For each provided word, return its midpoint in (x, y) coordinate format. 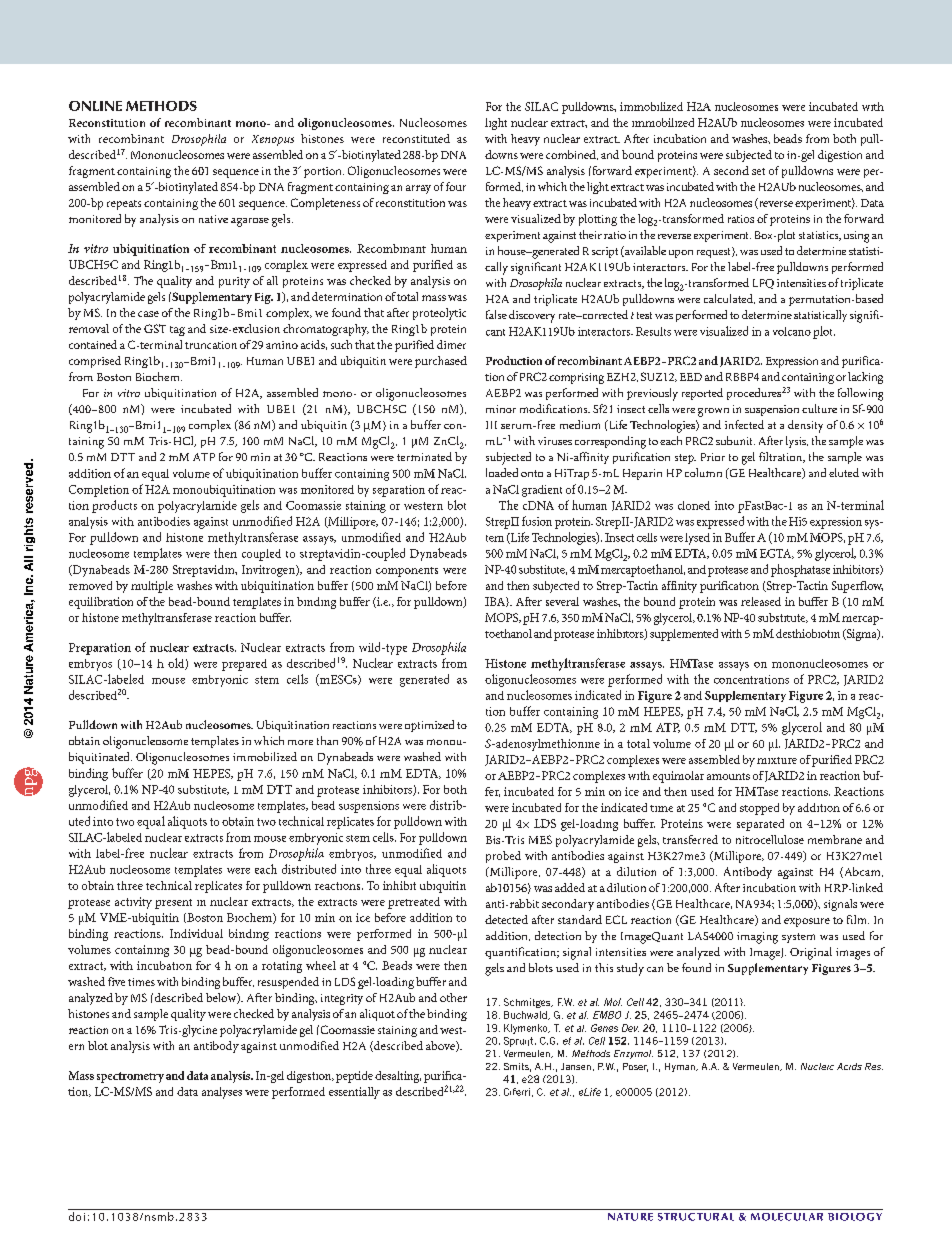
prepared (244, 665)
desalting (398, 1077)
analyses (222, 1093)
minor (501, 409)
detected (506, 919)
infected (744, 424)
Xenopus (273, 140)
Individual (196, 933)
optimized (429, 726)
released (761, 601)
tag (177, 331)
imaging (757, 938)
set (758, 171)
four (456, 186)
